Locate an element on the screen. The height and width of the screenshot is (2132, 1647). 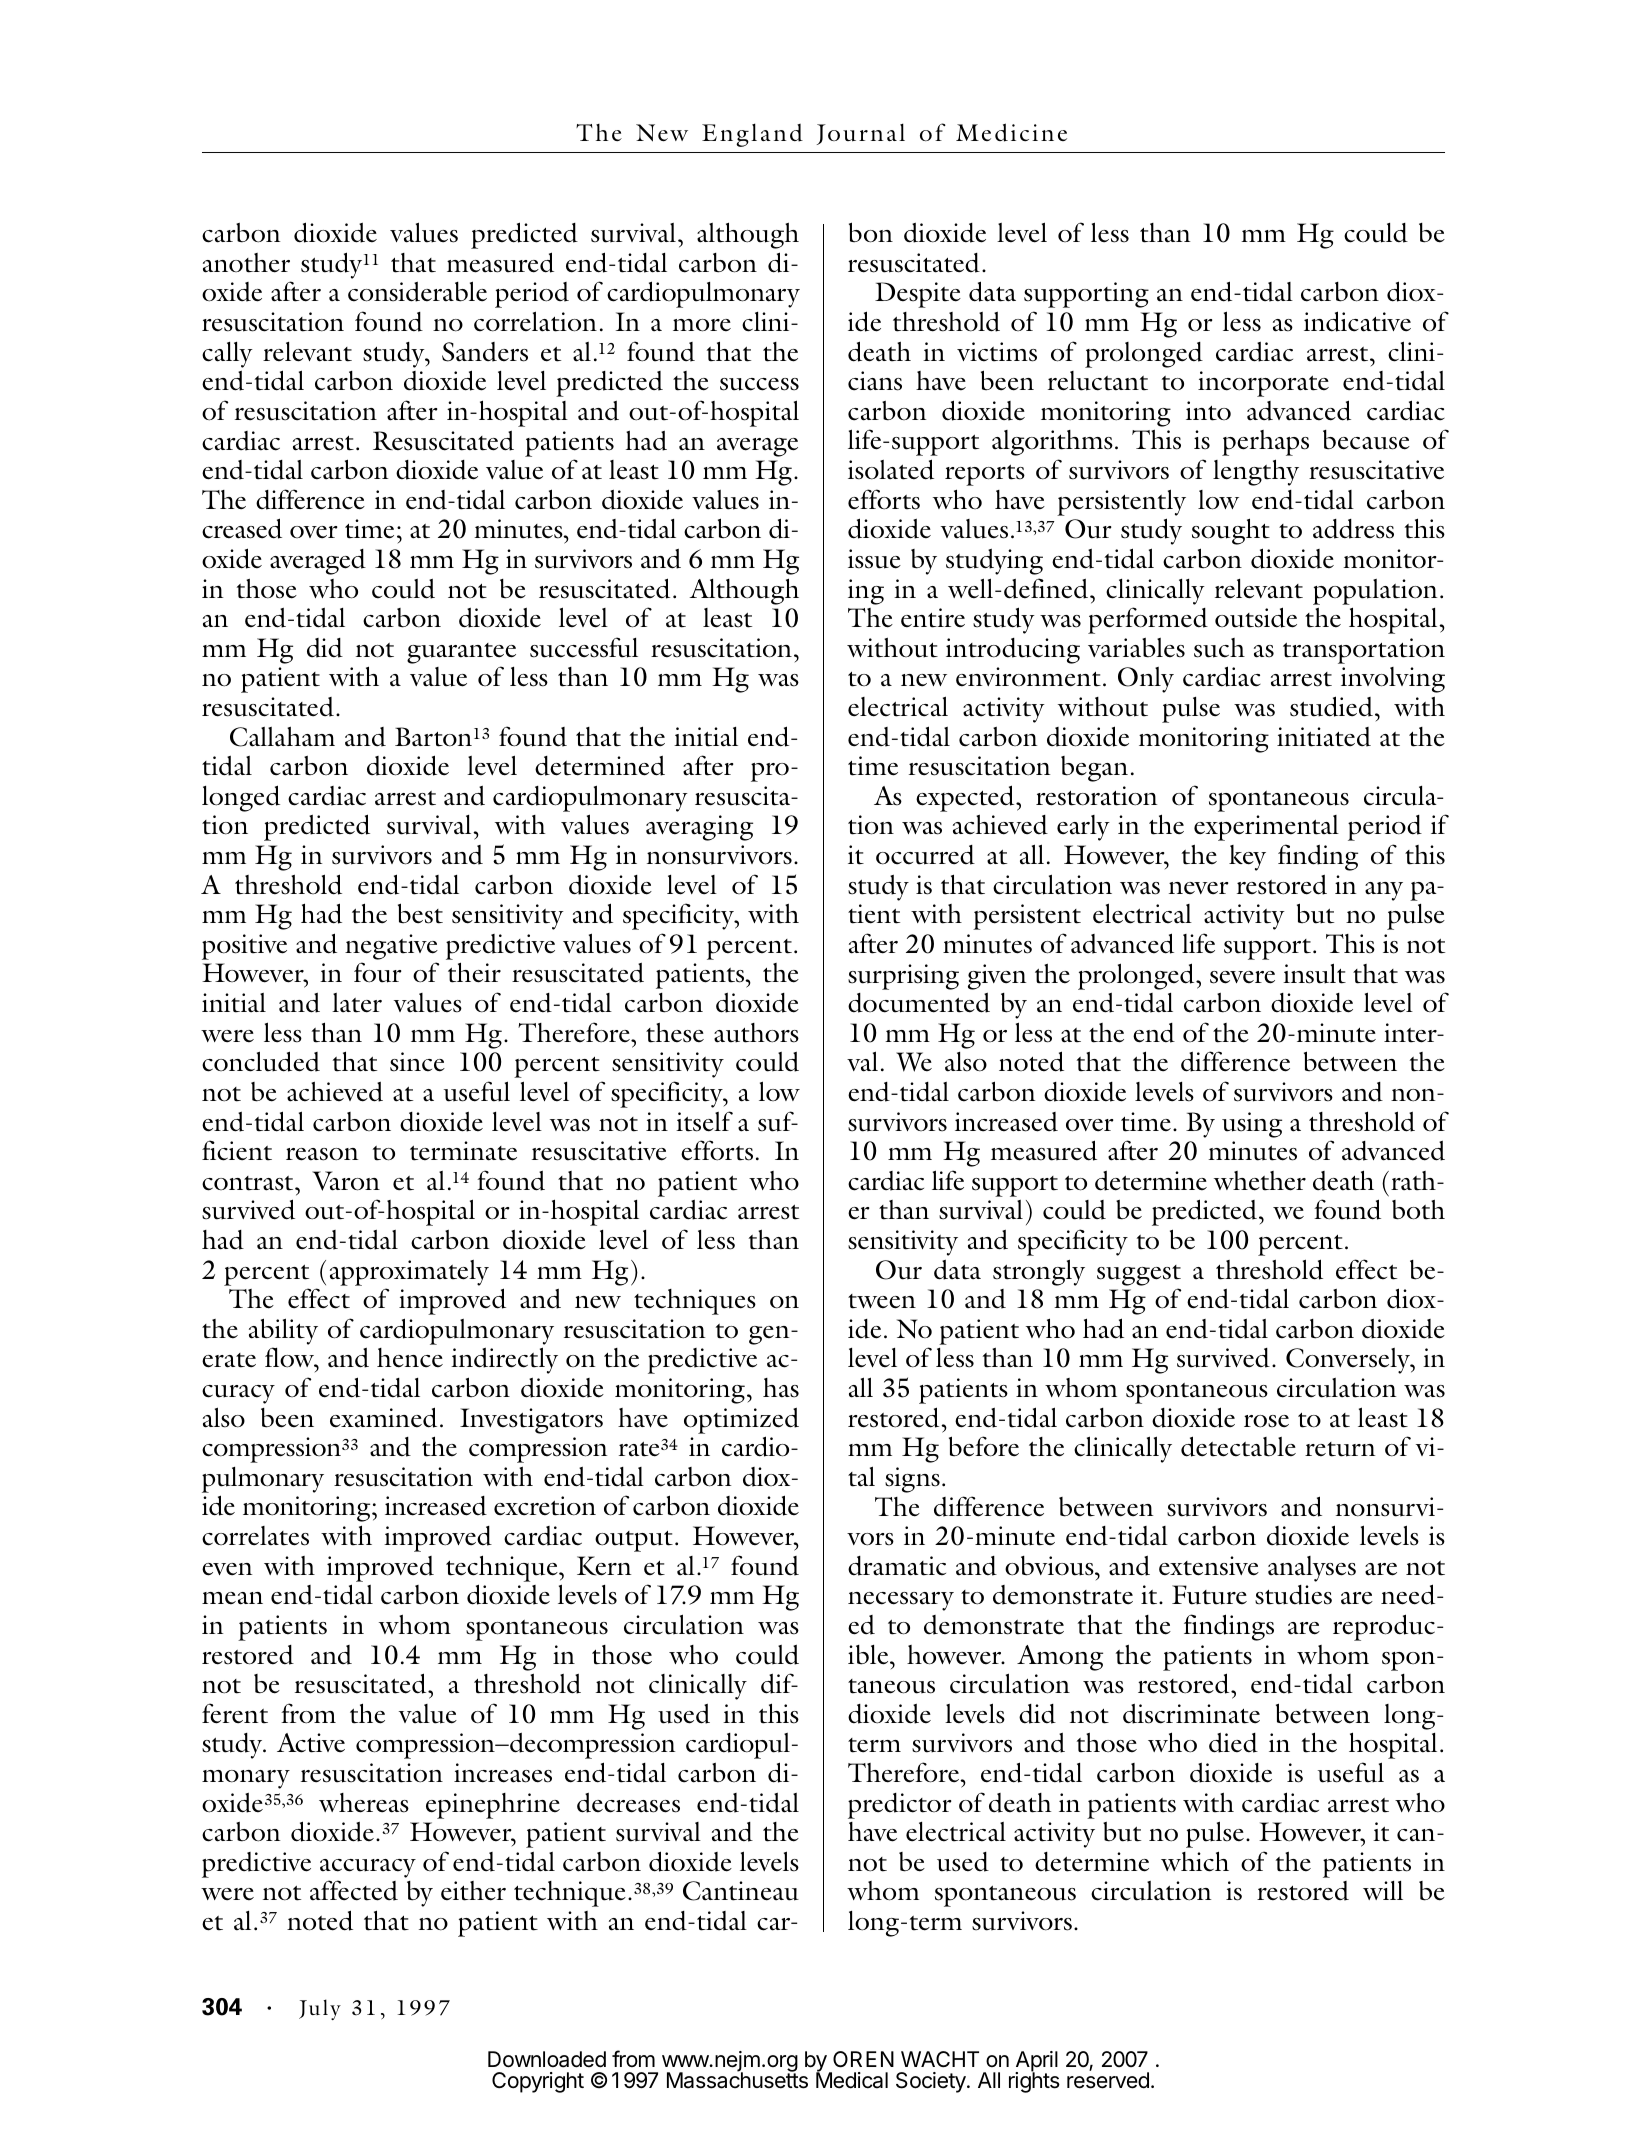
considerable is located at coordinates (417, 291).
